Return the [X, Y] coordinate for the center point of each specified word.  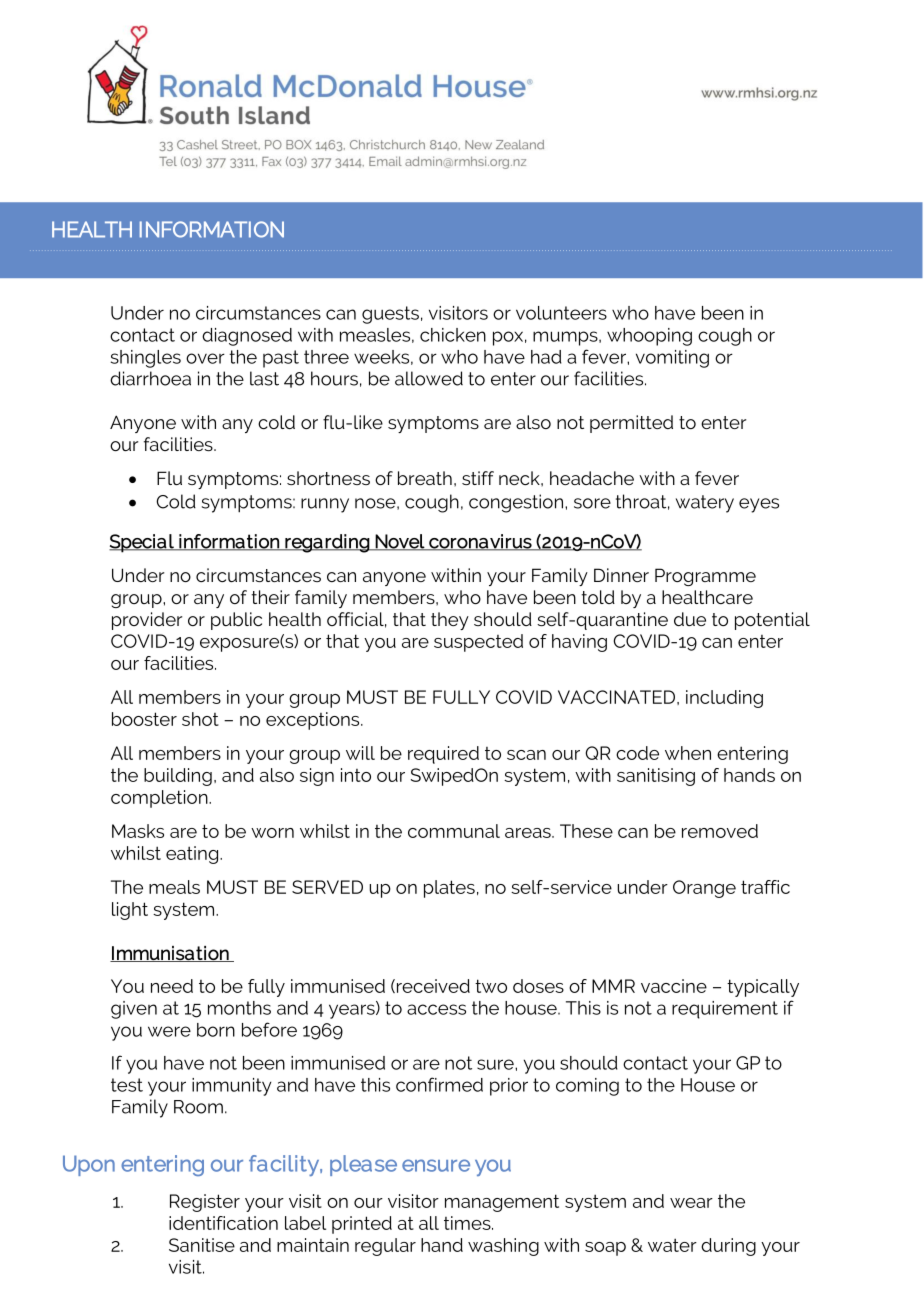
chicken [453, 335]
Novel [400, 542]
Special [142, 543]
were [169, 1031]
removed [720, 831]
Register [205, 1203]
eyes [759, 505]
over [205, 358]
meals [174, 887]
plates [449, 889]
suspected [478, 643]
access [436, 1009]
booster [144, 719]
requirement [725, 1010]
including [724, 699]
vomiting [672, 359]
